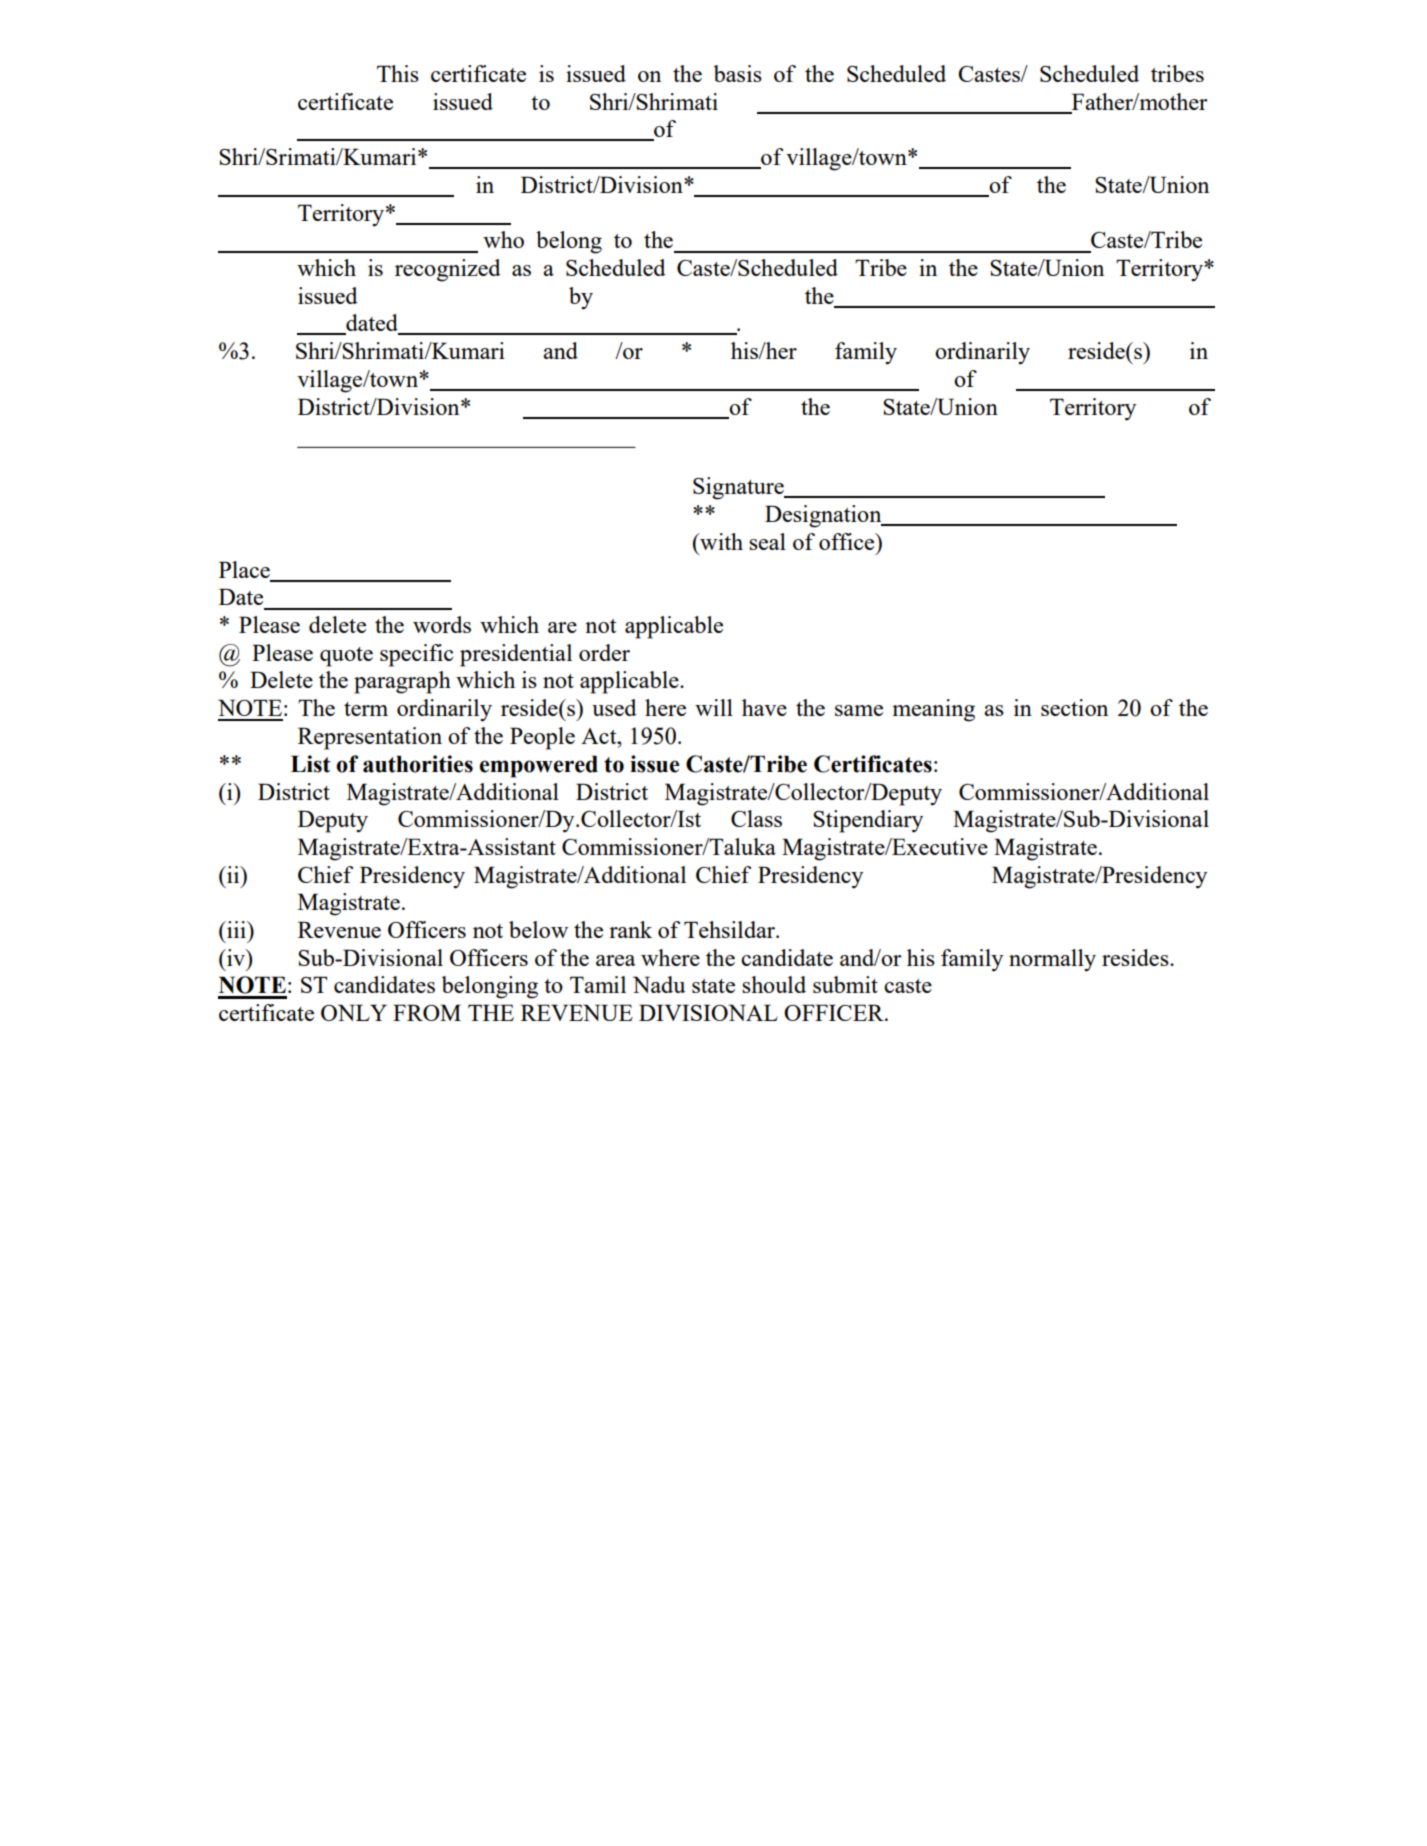 The image size is (1427, 1846). What do you see at coordinates (503, 239) in the document?
I see `who` at bounding box center [503, 239].
